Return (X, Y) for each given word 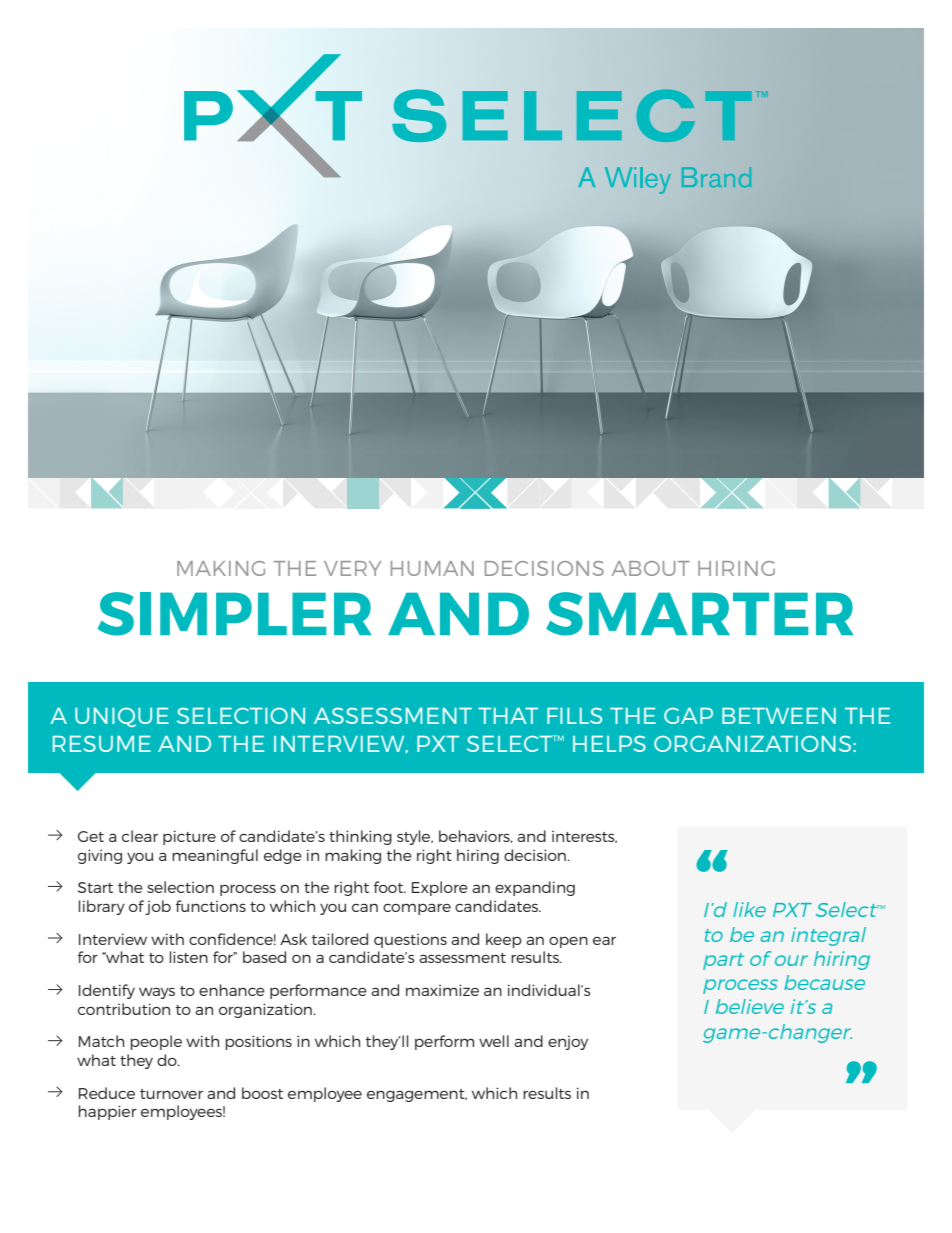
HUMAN (432, 568)
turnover (171, 1094)
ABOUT (651, 568)
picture (189, 837)
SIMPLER (235, 614)
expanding (535, 888)
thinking (360, 837)
